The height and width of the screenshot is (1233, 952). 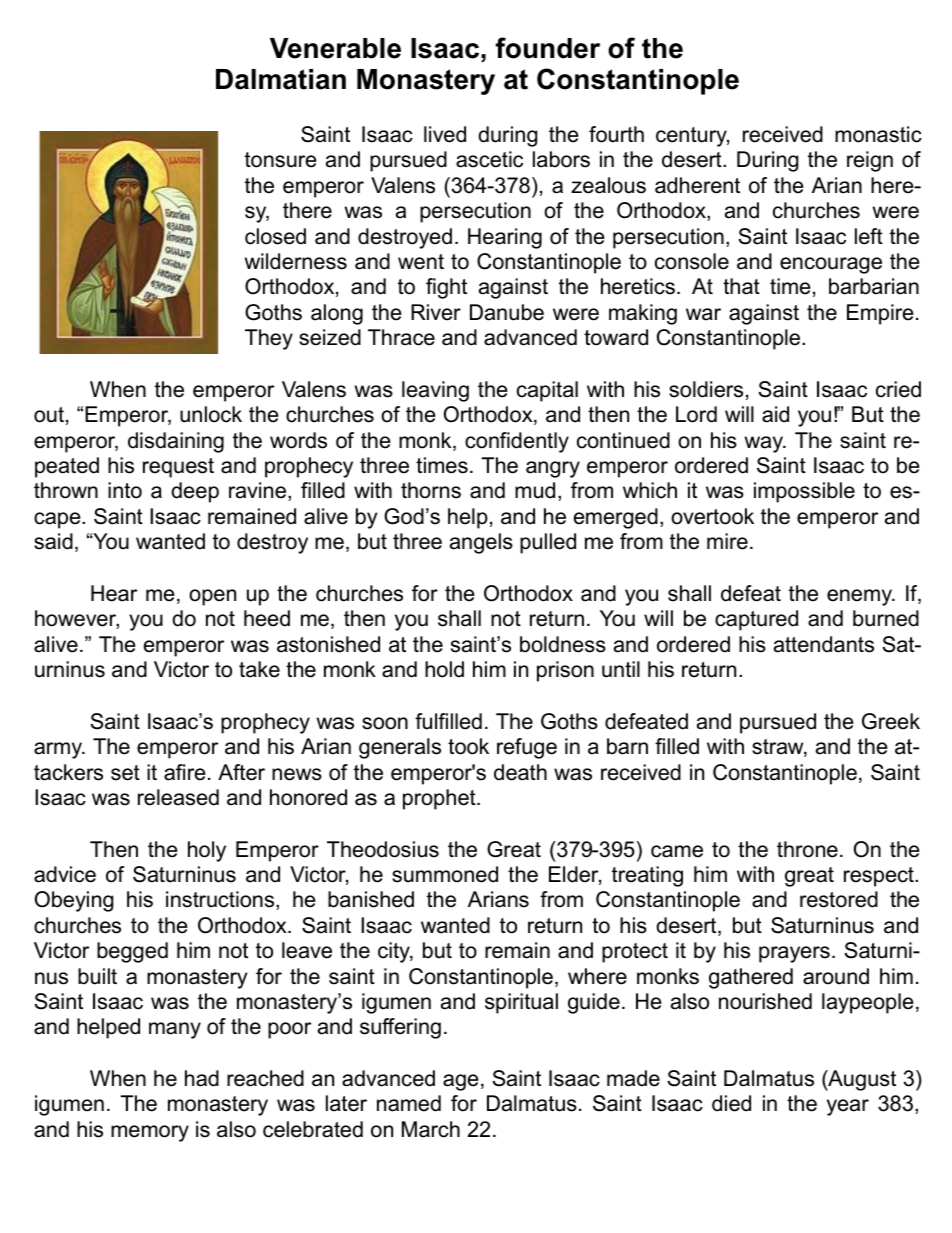 What do you see at coordinates (445, 134) in the screenshot?
I see `lived` at bounding box center [445, 134].
